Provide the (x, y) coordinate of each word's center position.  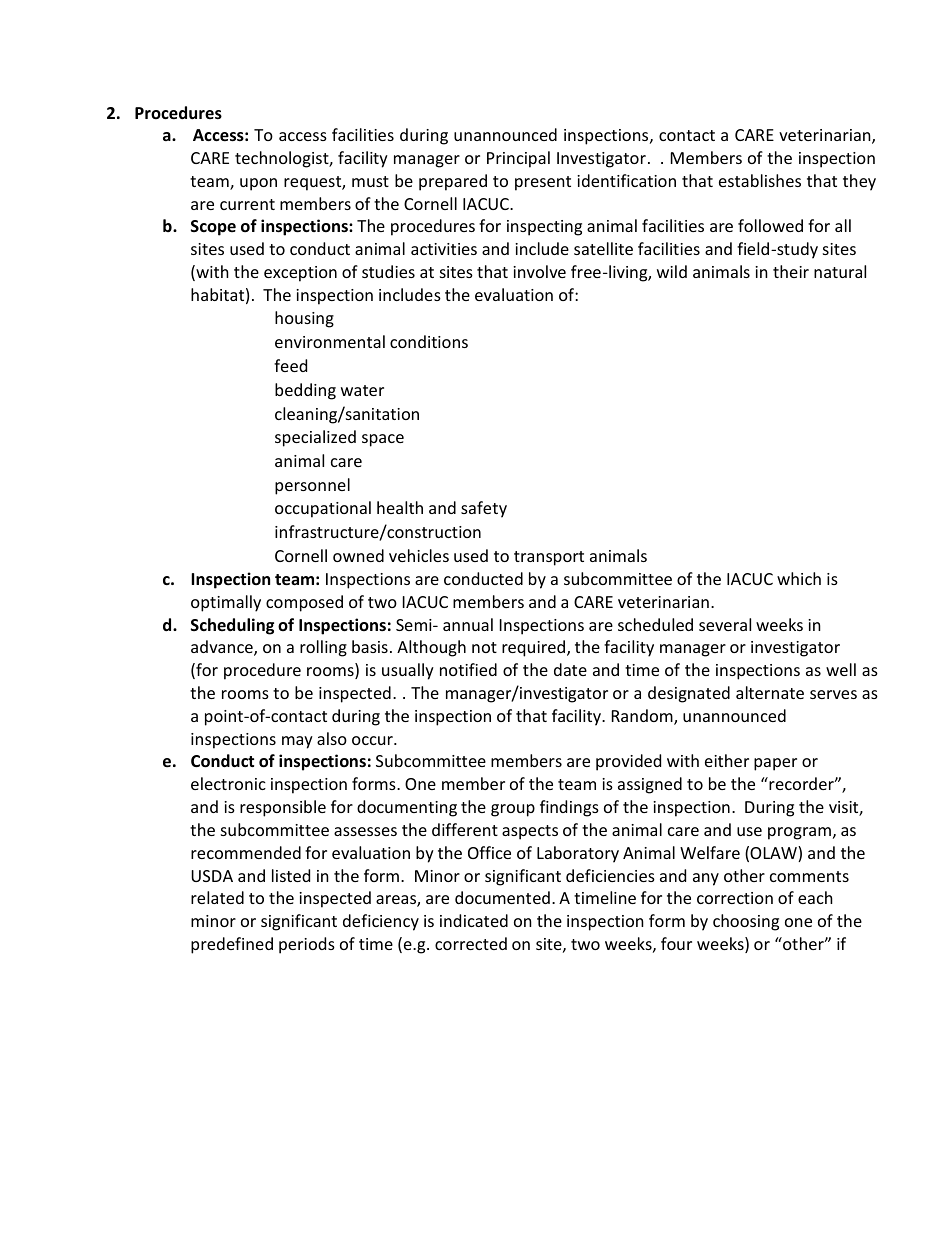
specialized (315, 438)
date (570, 669)
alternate (770, 692)
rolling (323, 648)
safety (484, 509)
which (799, 578)
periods (307, 945)
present (543, 183)
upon (258, 184)
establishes (760, 180)
